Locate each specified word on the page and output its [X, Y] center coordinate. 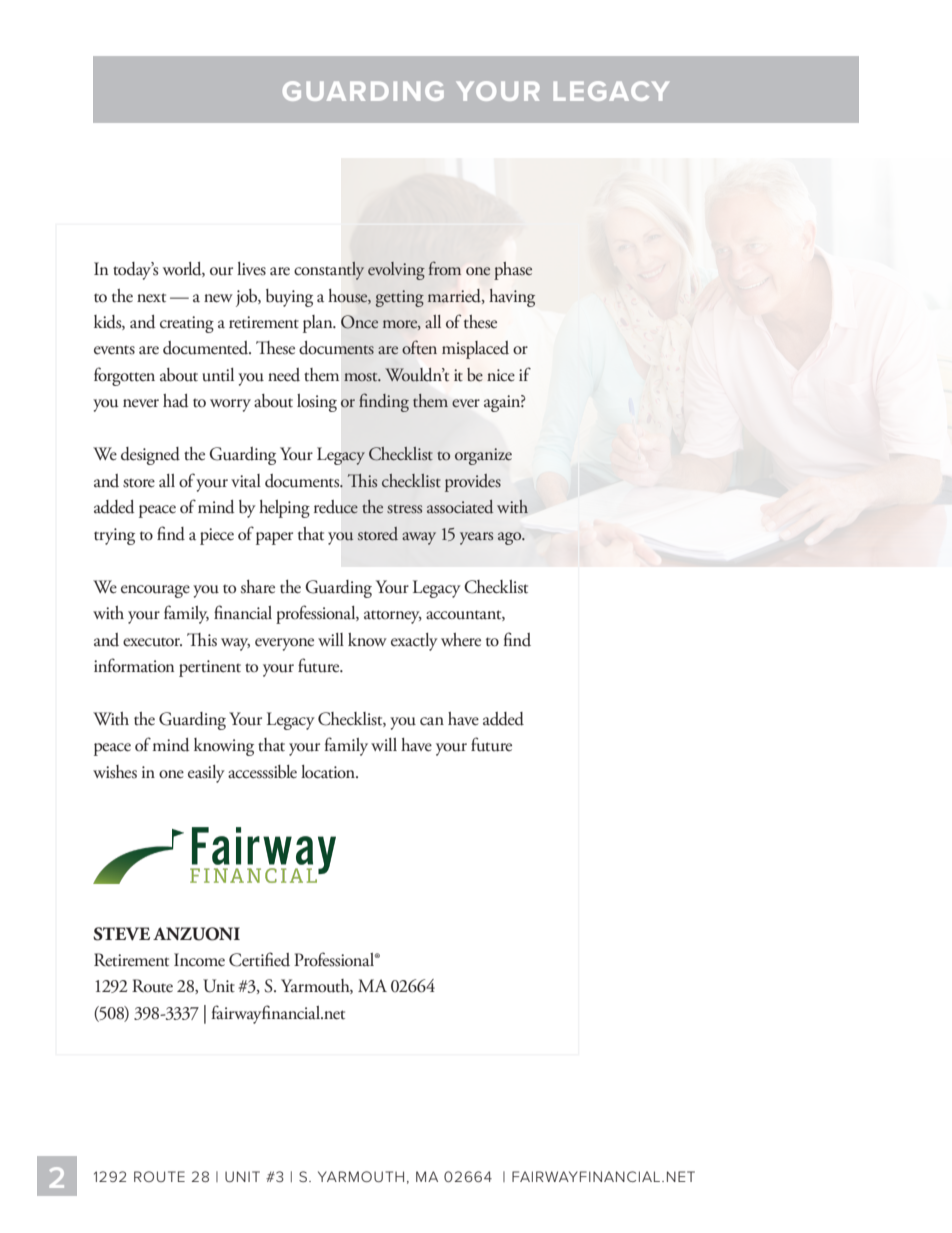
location [329, 772]
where [461, 640]
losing [317, 403]
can [432, 721]
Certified [259, 959]
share [258, 587]
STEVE [121, 934]
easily [206, 774]
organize [483, 456]
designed [150, 456]
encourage [155, 591]
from [445, 268]
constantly [329, 270]
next [151, 298]
